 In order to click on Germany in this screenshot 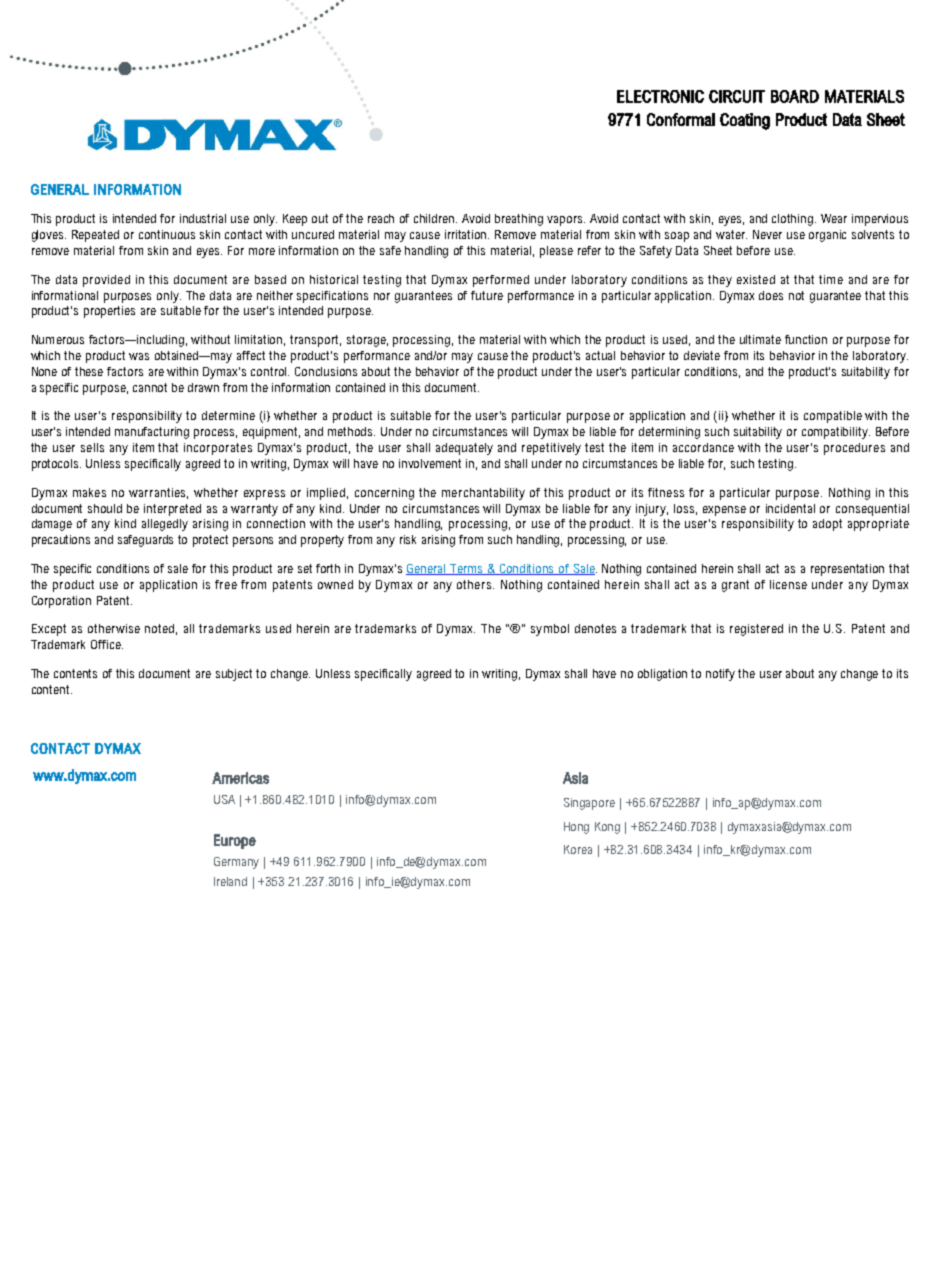, I will do `click(236, 863)`.
